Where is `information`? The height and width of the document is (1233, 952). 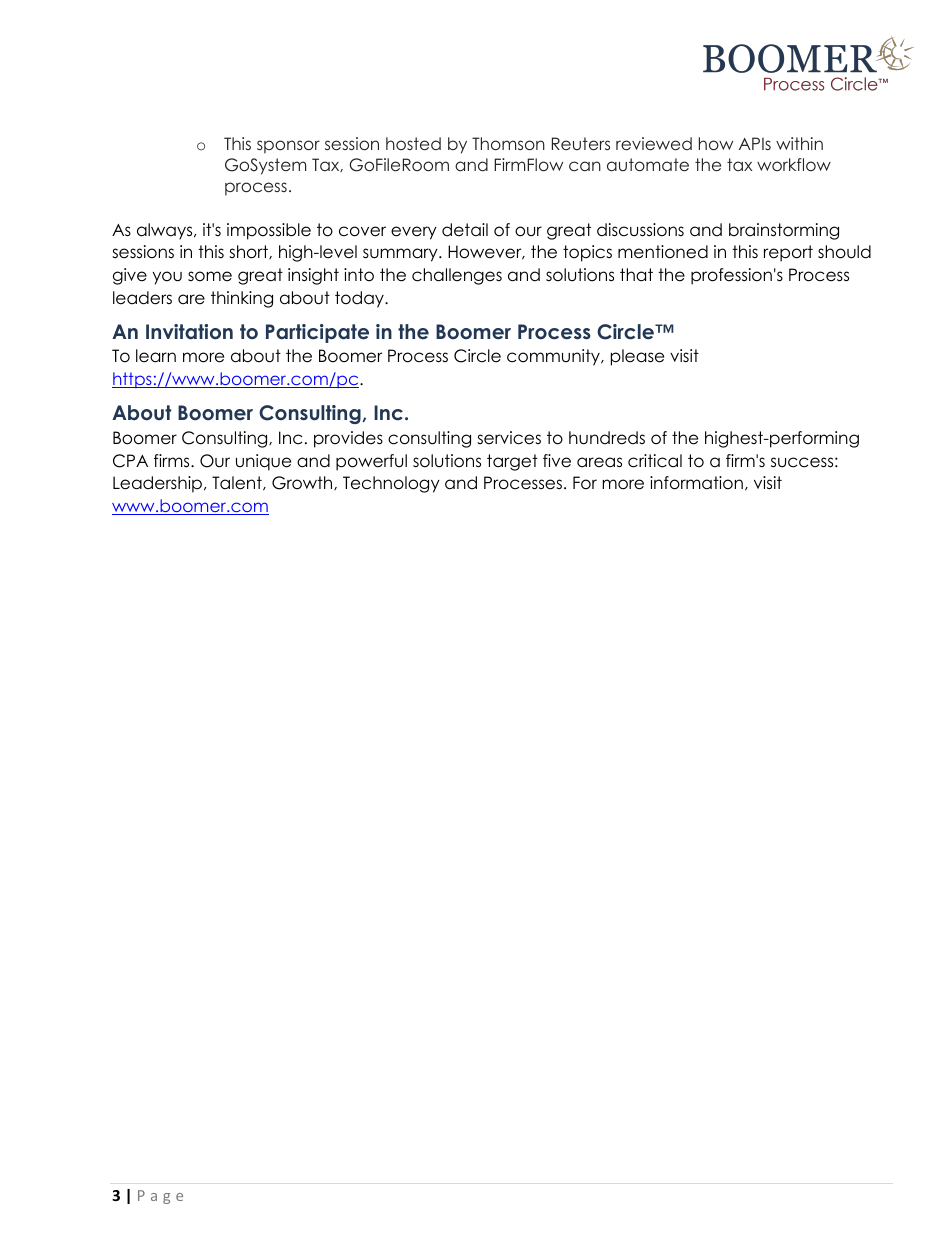
information is located at coordinates (696, 483).
